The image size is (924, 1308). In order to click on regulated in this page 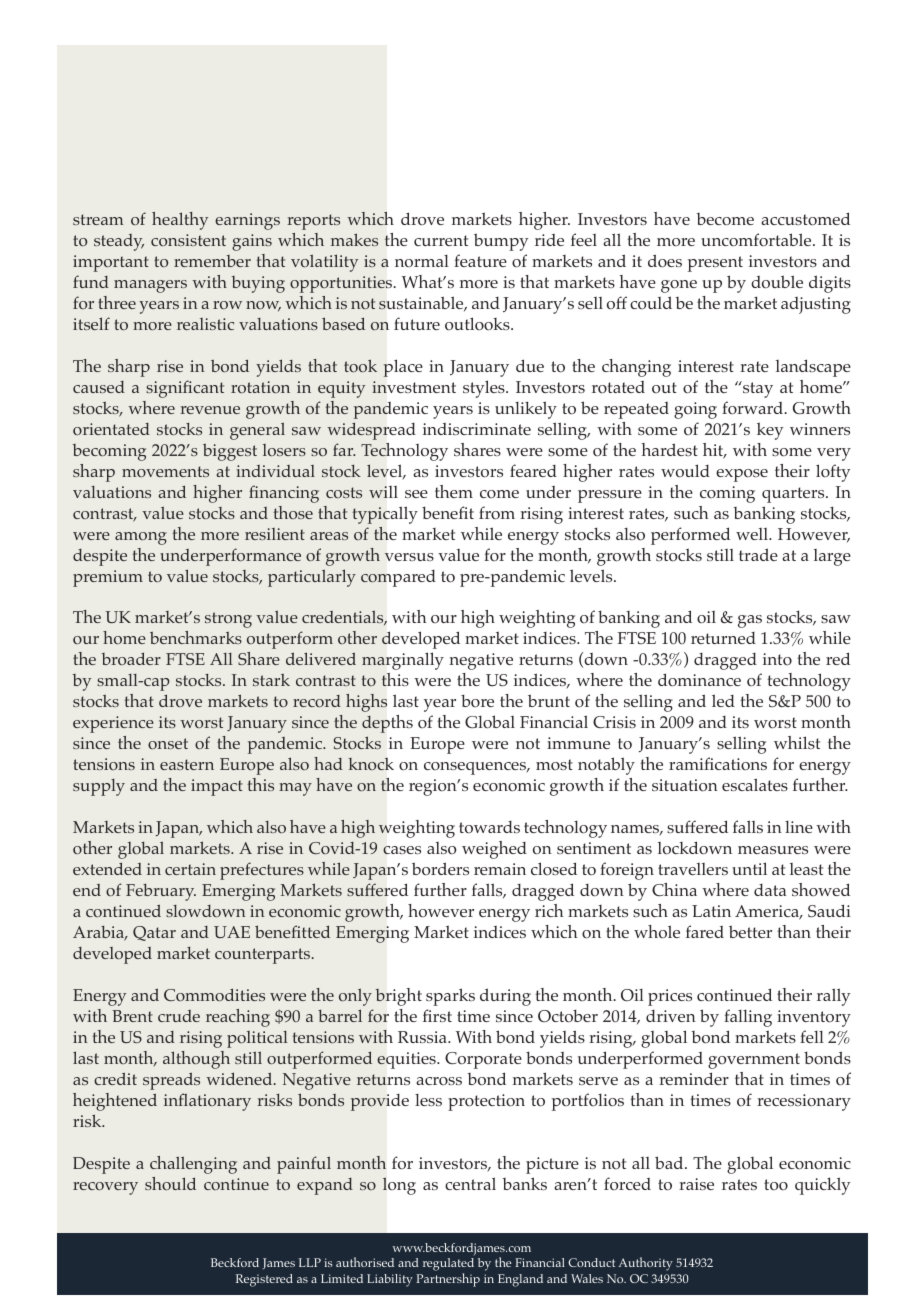, I will do `click(448, 1266)`.
